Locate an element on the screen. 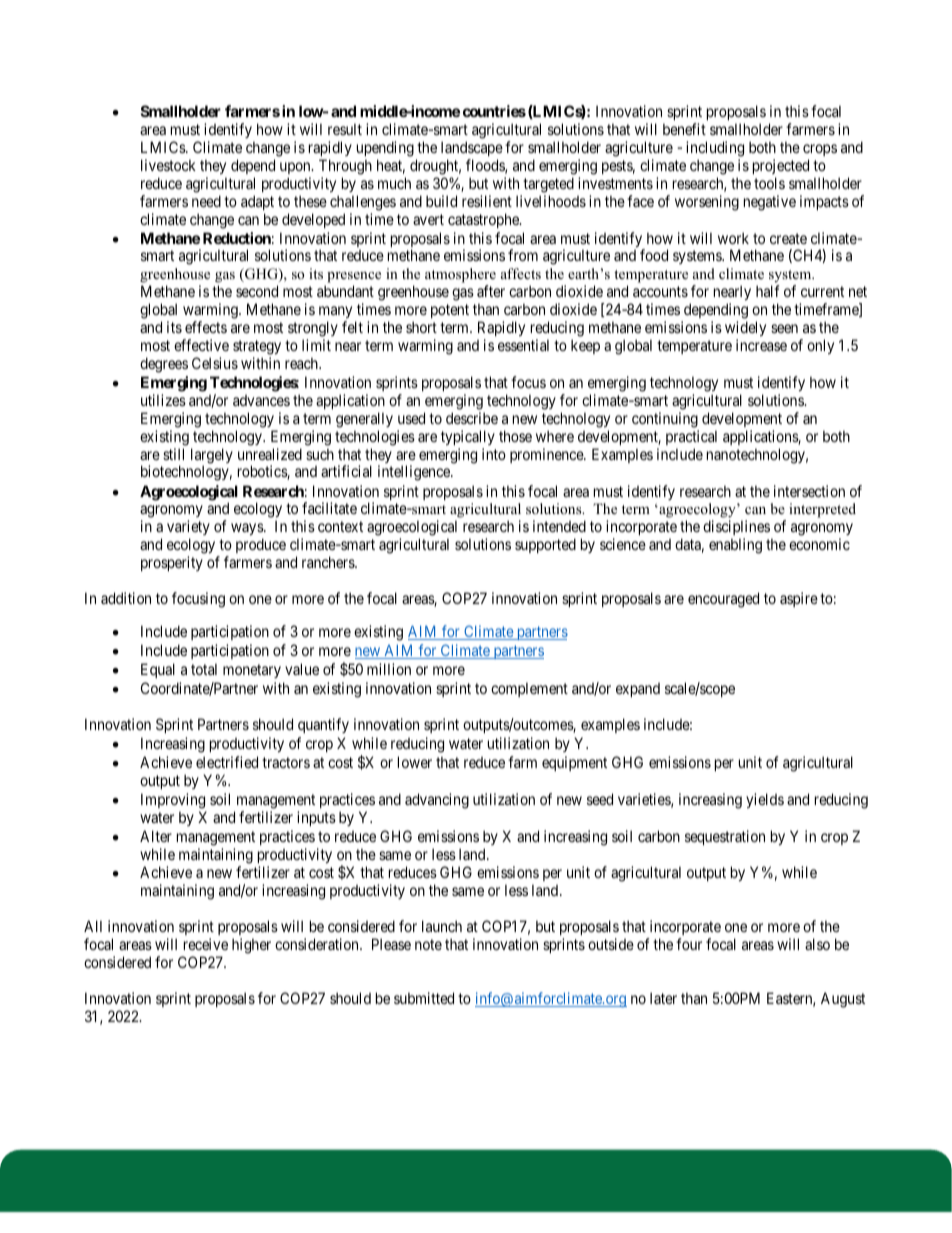 The height and width of the screenshot is (1233, 952). livestock is located at coordinates (168, 165).
